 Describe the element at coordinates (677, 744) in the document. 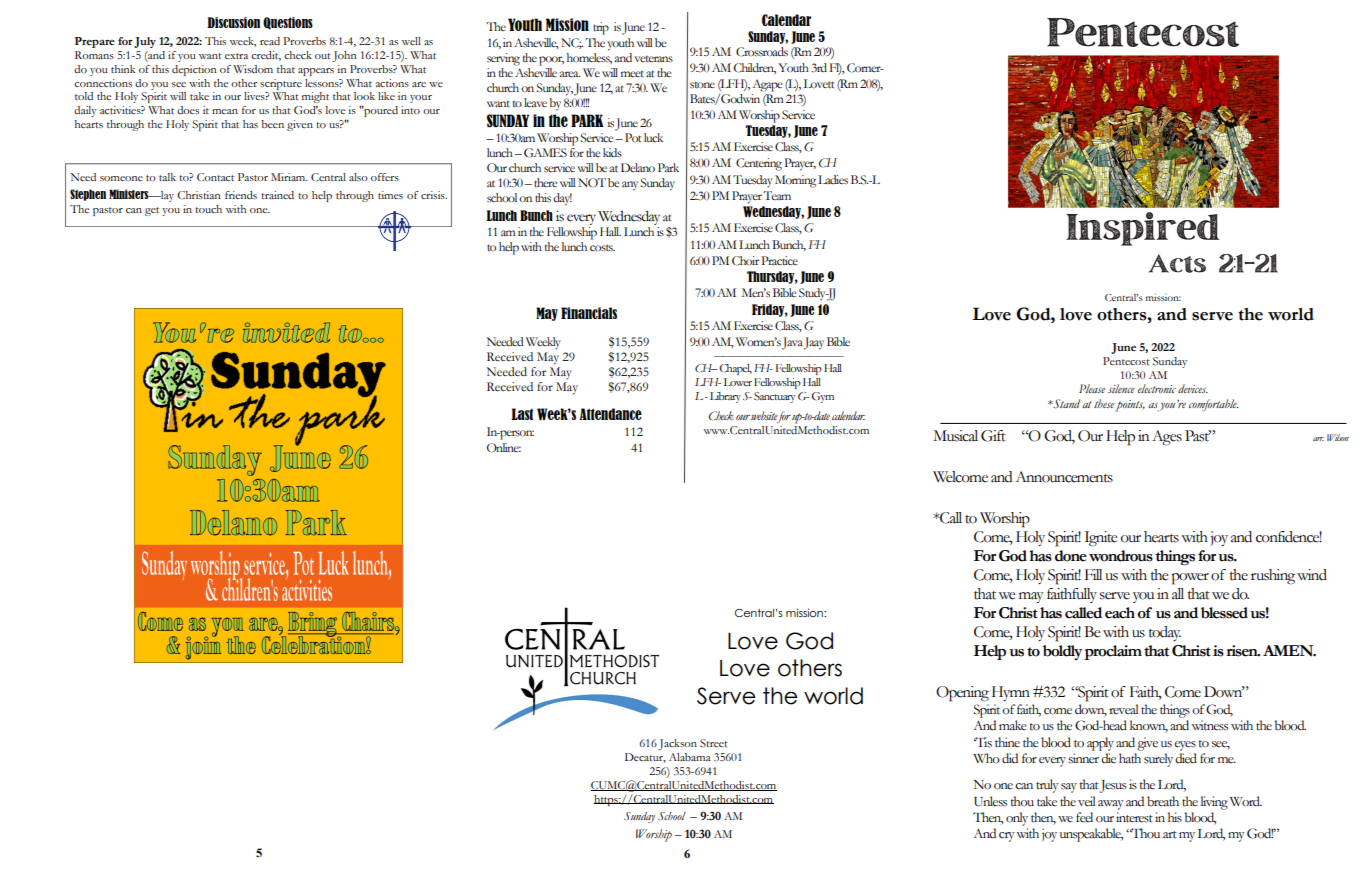

I see `Jackson` at that location.
